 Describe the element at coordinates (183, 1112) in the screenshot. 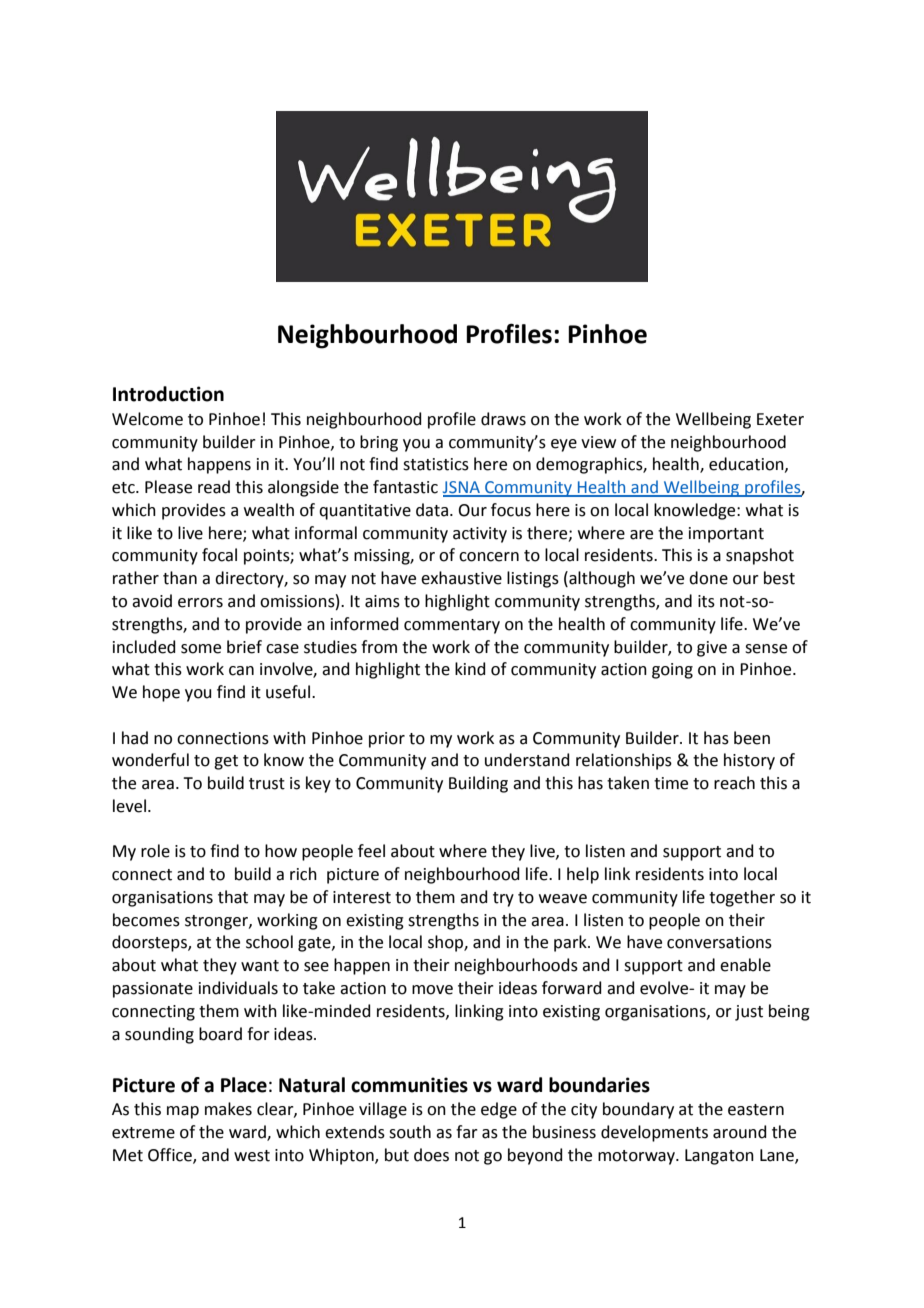

I see `map` at that location.
